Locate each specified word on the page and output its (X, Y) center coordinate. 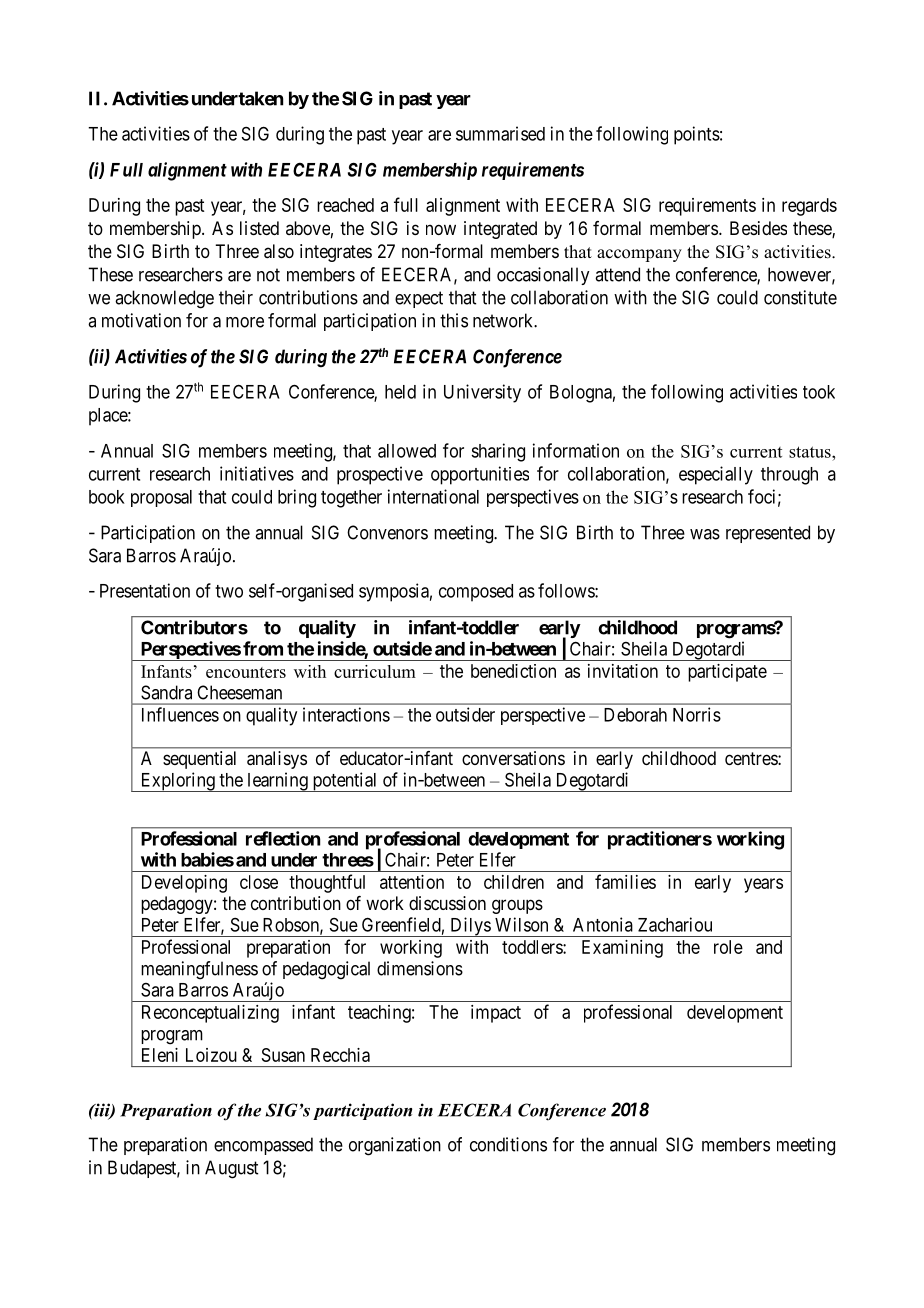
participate (727, 673)
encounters (246, 672)
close (259, 882)
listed (259, 228)
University (482, 393)
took (819, 392)
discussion (447, 903)
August (231, 1169)
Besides (758, 228)
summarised (500, 133)
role (728, 947)
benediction (513, 671)
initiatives (257, 473)
